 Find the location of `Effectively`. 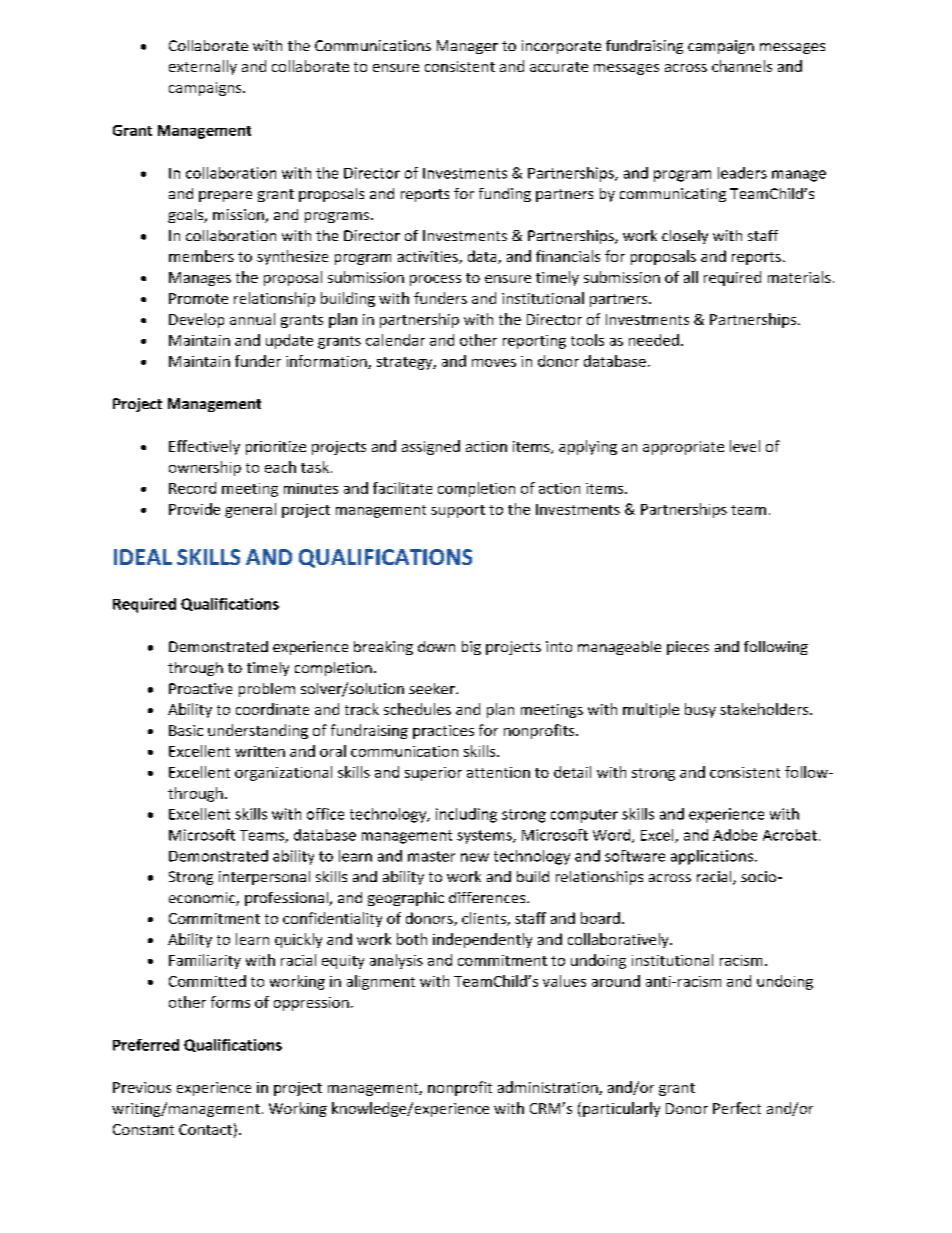

Effectively is located at coordinates (204, 447).
